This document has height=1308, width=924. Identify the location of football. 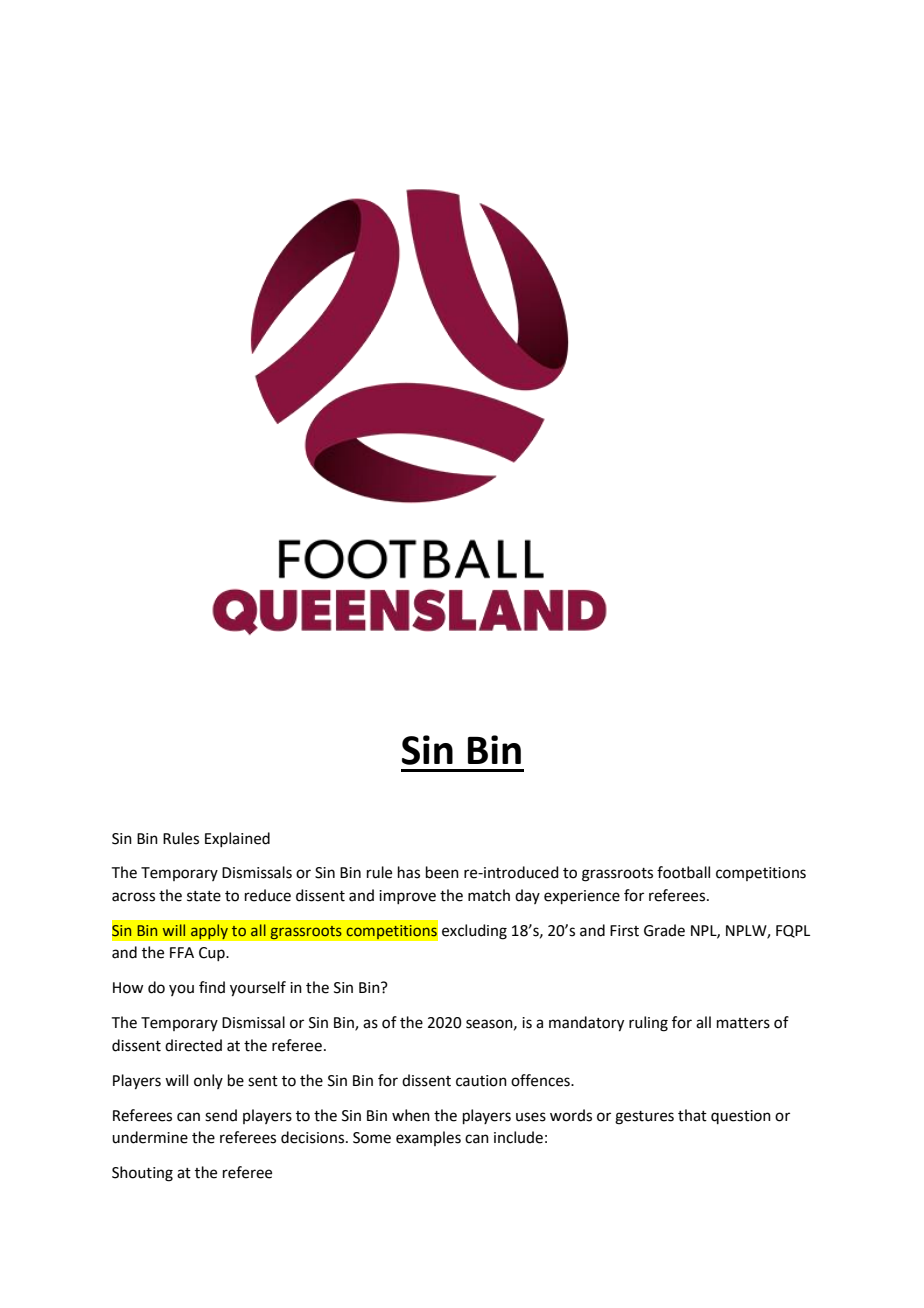
(683, 872).
